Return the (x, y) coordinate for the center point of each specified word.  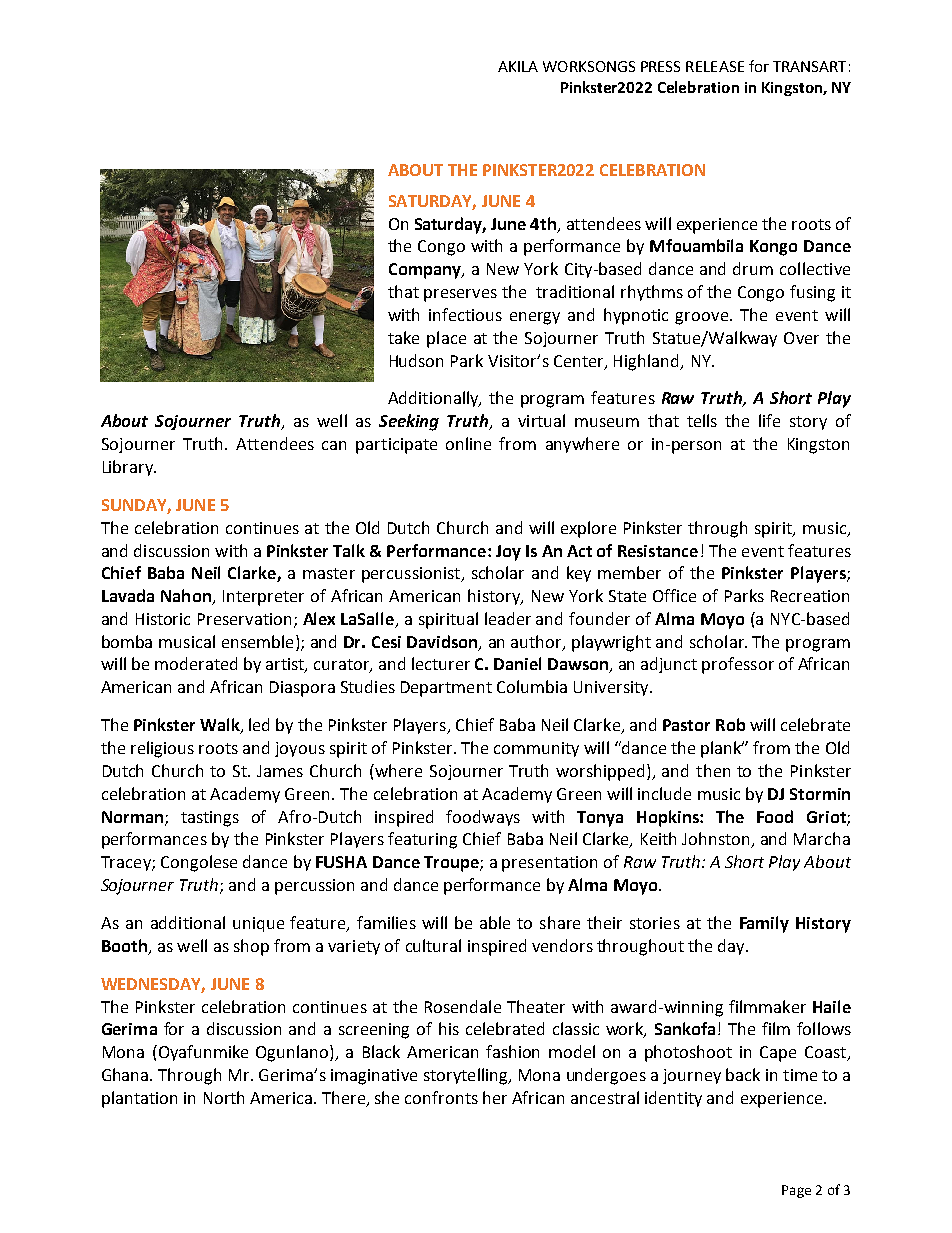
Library (129, 468)
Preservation (244, 619)
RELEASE (715, 66)
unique (258, 924)
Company (426, 271)
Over (801, 338)
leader (508, 618)
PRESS (660, 66)
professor (738, 665)
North (224, 1097)
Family (764, 924)
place (446, 339)
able (495, 922)
